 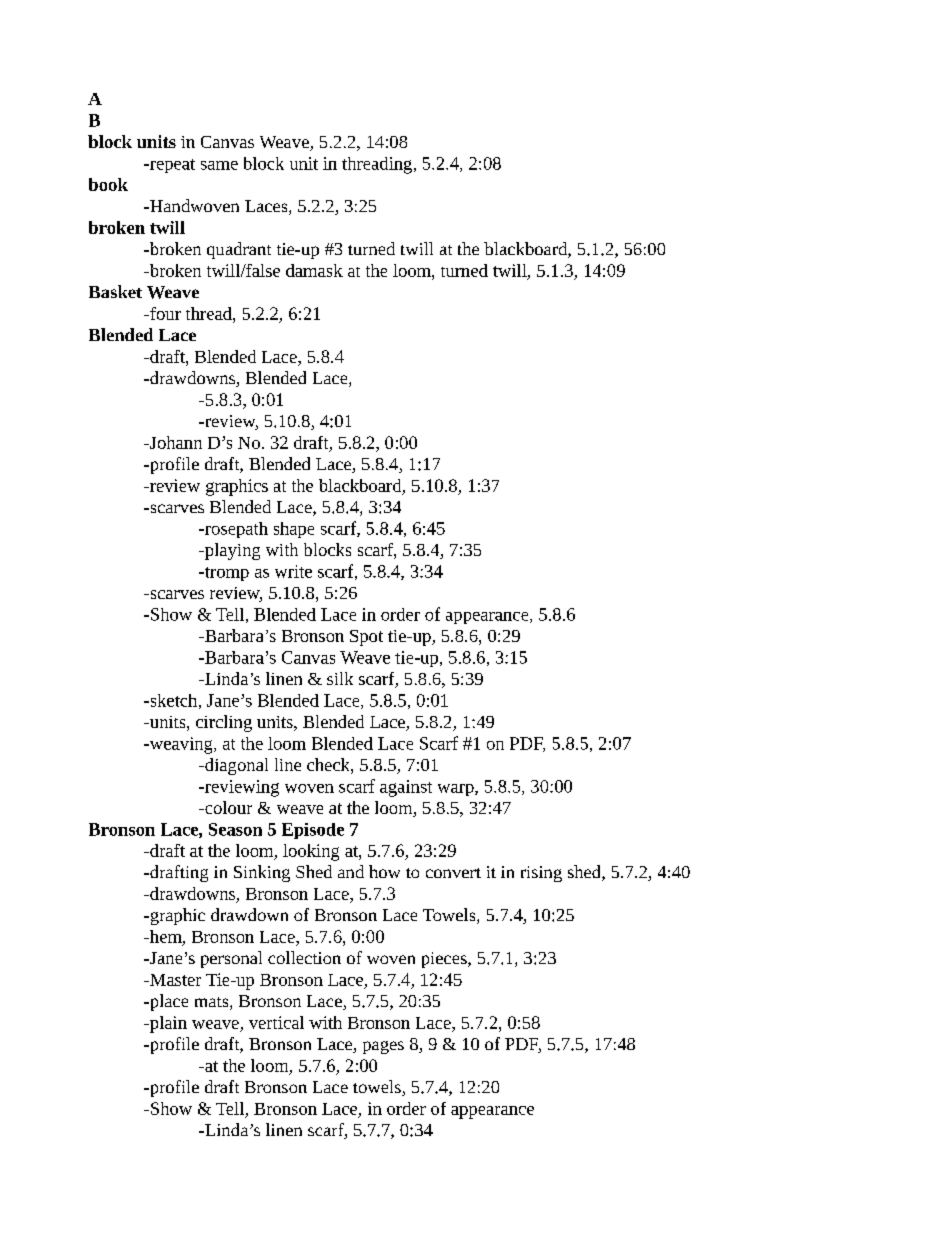 I want to click on warp, so click(x=457, y=790).
